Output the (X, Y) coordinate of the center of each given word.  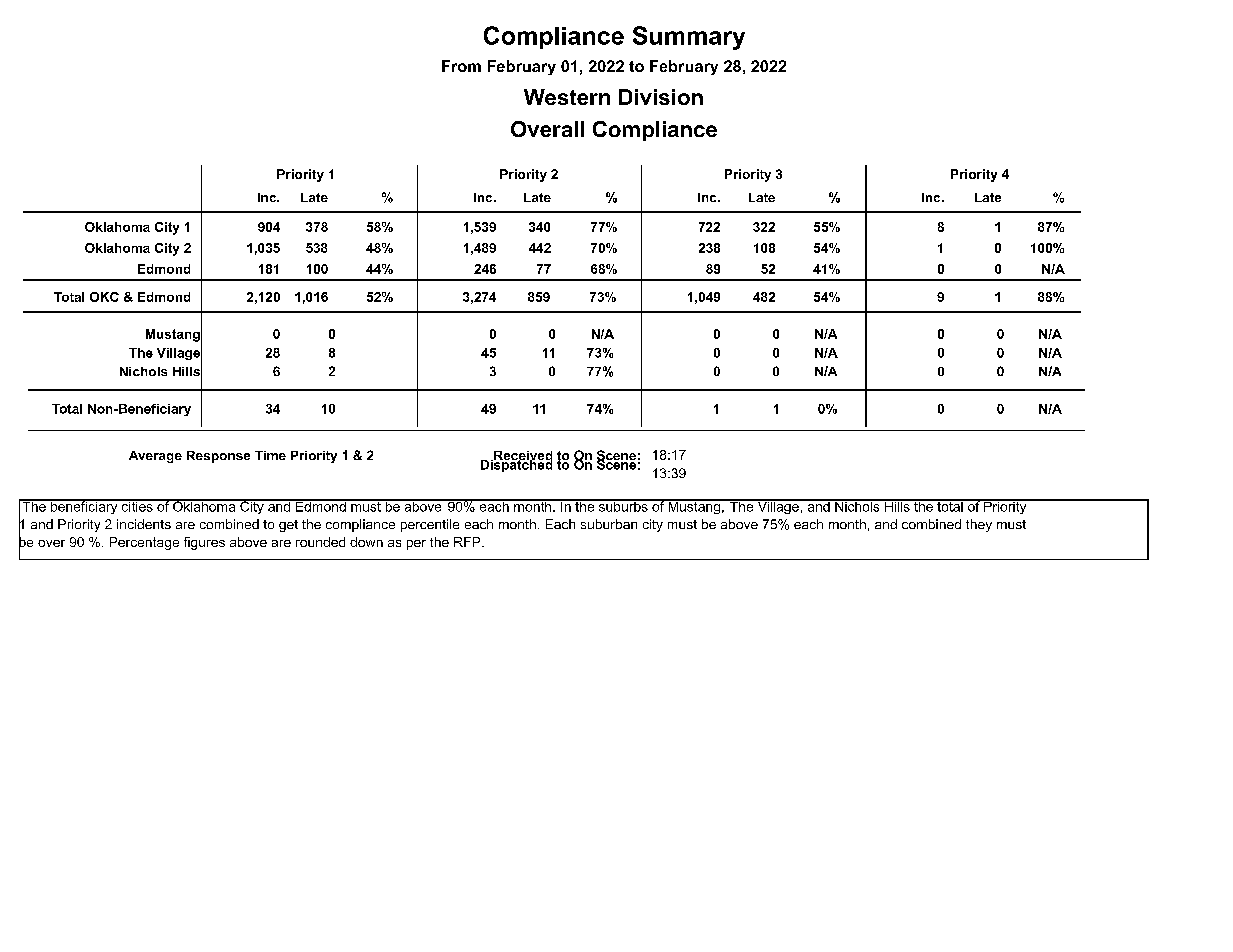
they (979, 525)
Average (155, 457)
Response (218, 457)
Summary (689, 38)
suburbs (623, 505)
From (461, 66)
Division (661, 97)
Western (567, 97)
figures (204, 543)
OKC (104, 297)
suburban (609, 524)
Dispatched (516, 464)
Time (270, 455)
